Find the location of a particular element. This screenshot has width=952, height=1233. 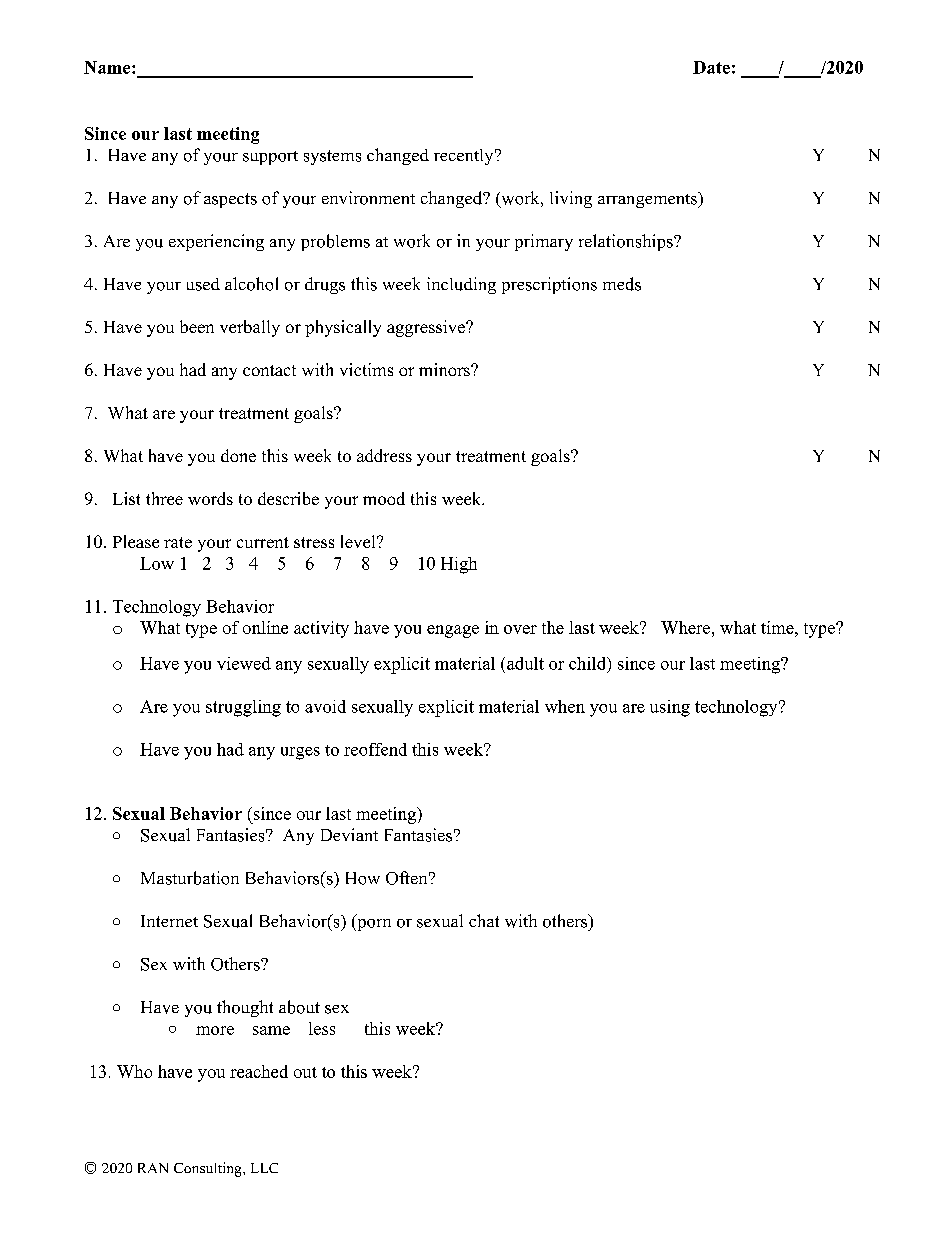

Consulting is located at coordinates (209, 1169).
